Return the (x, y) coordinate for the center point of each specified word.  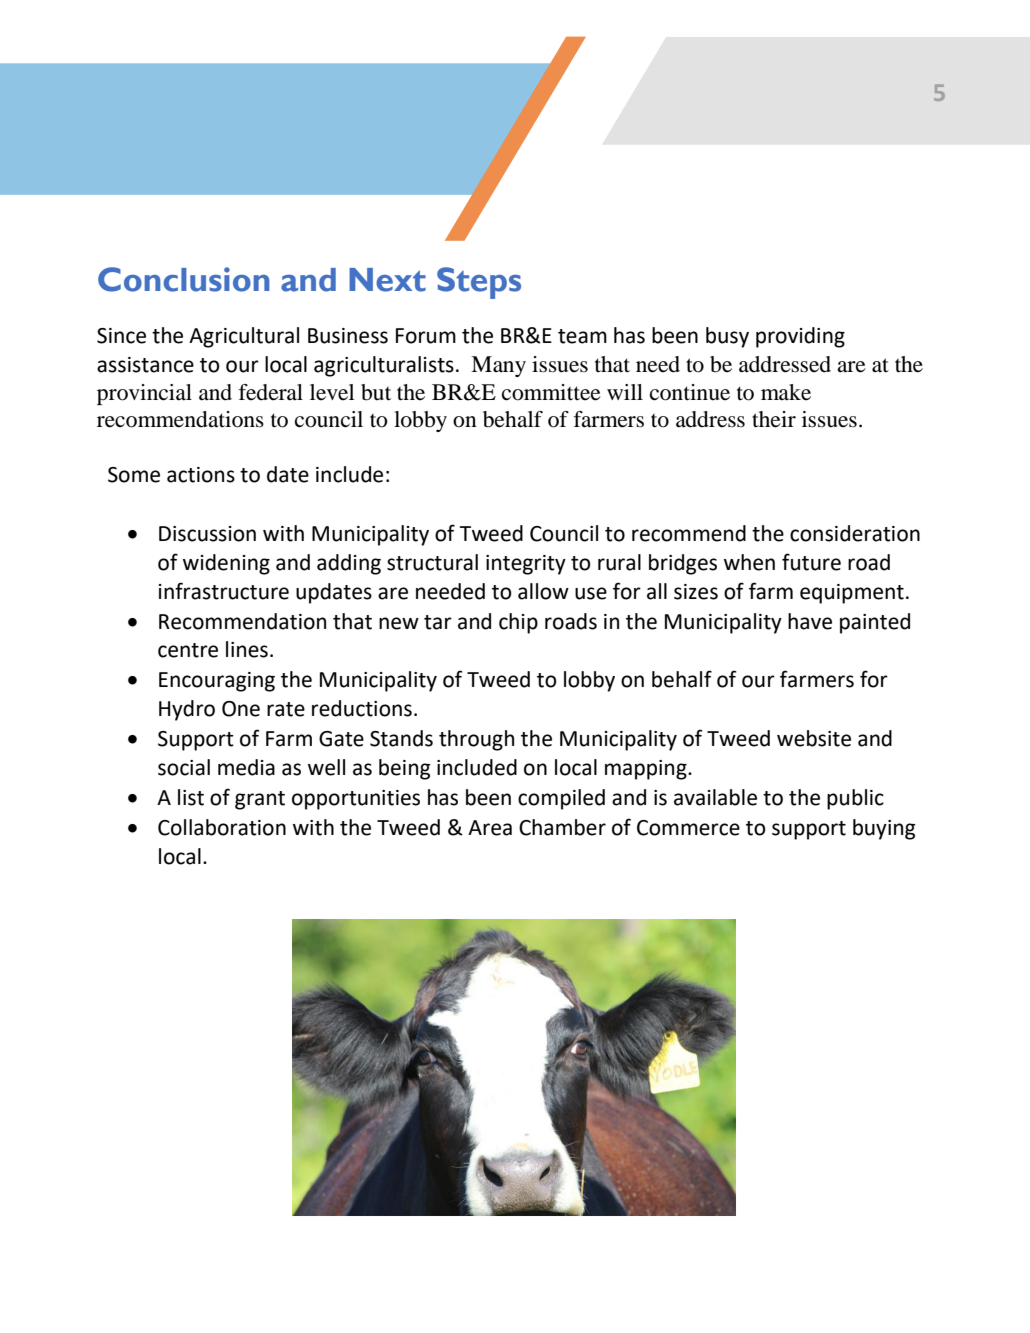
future (811, 562)
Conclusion (183, 279)
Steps (479, 283)
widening (226, 564)
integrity (526, 565)
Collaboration (222, 827)
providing (800, 337)
